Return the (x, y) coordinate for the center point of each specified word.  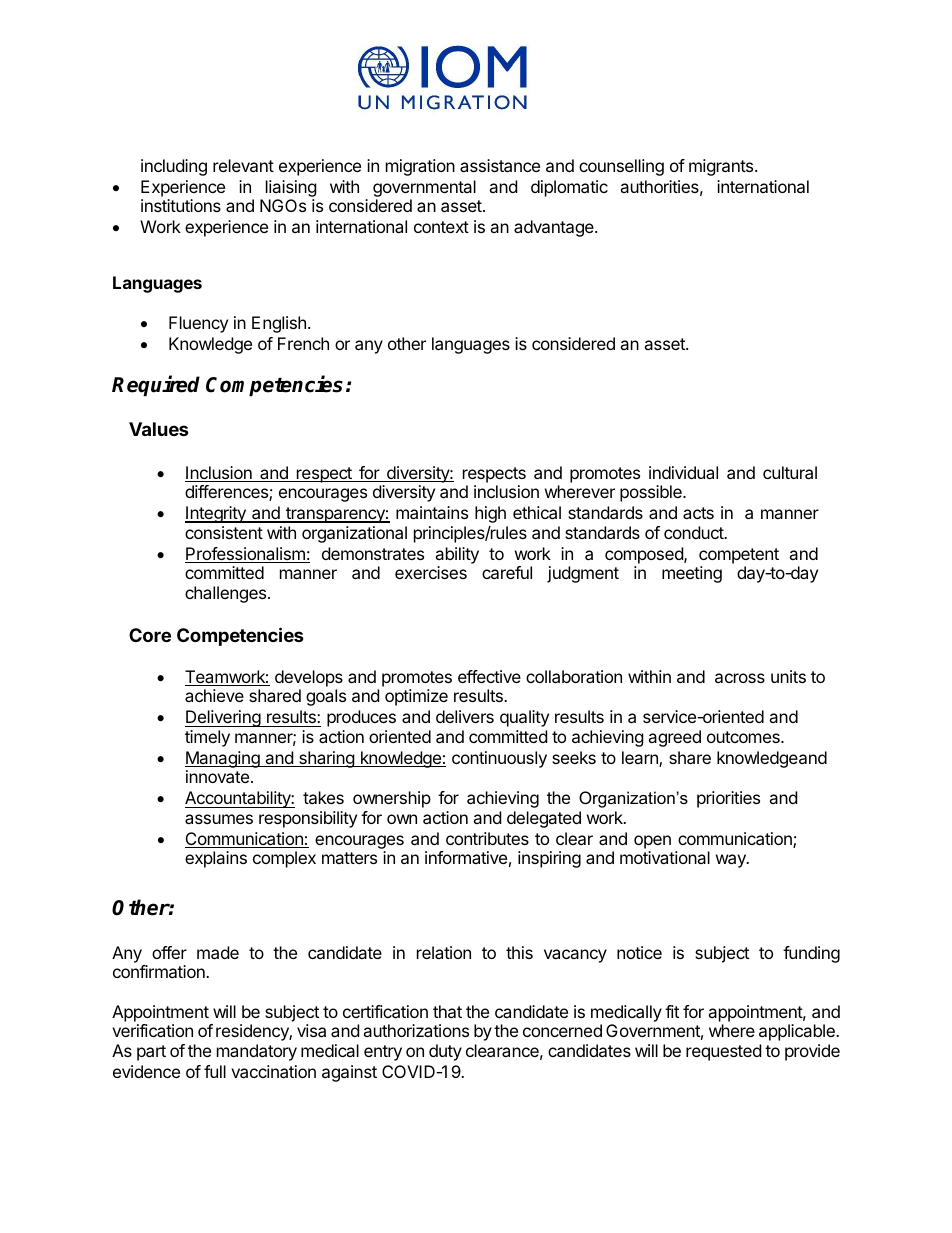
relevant (243, 165)
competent (739, 556)
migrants (722, 167)
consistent (224, 532)
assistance (500, 165)
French (303, 343)
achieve (214, 695)
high (490, 514)
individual (683, 472)
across (740, 678)
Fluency (198, 324)
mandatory (257, 1052)
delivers (465, 716)
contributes (487, 838)
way (732, 861)
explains (216, 859)
